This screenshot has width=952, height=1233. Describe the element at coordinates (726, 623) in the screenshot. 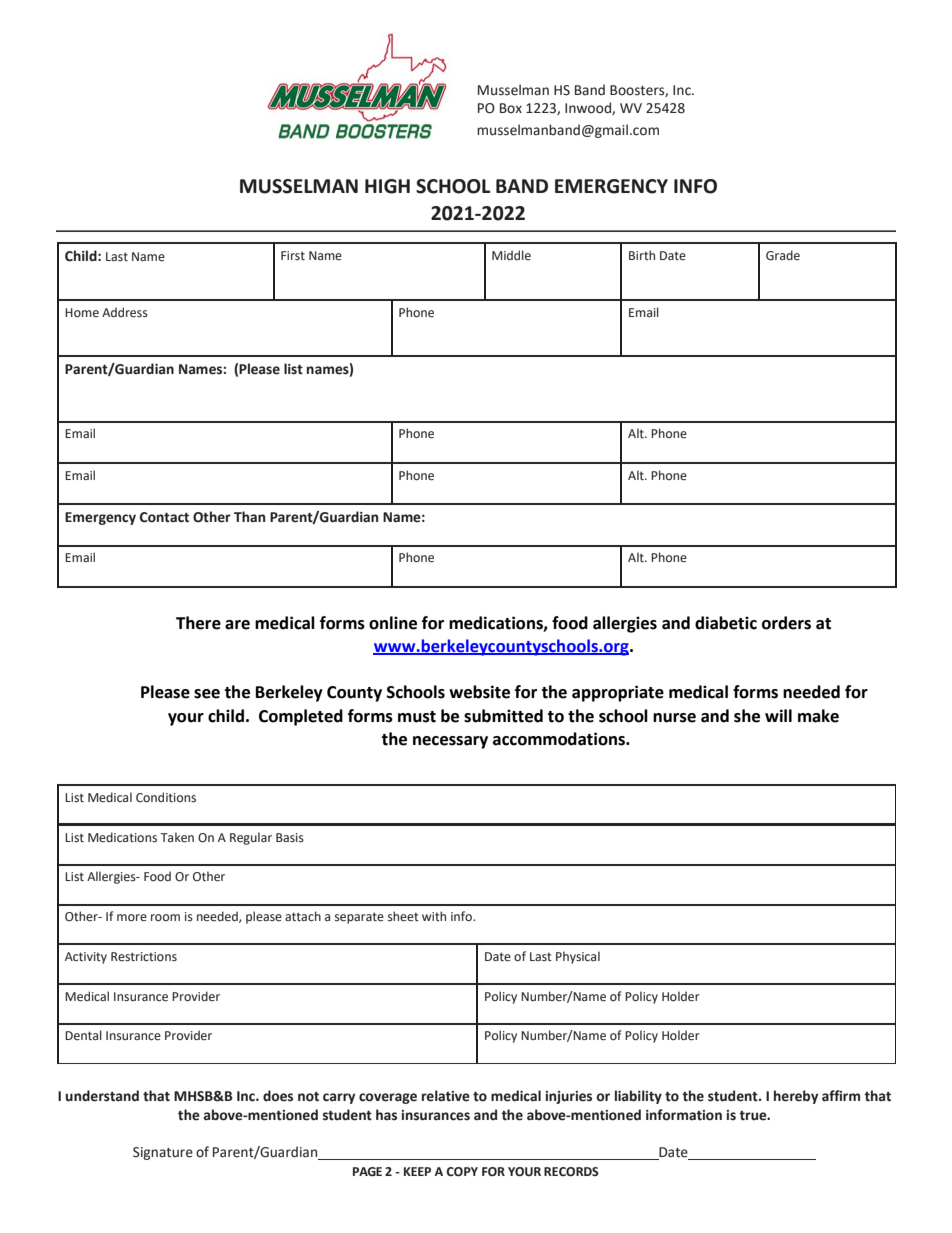

I see `diabetic` at that location.
